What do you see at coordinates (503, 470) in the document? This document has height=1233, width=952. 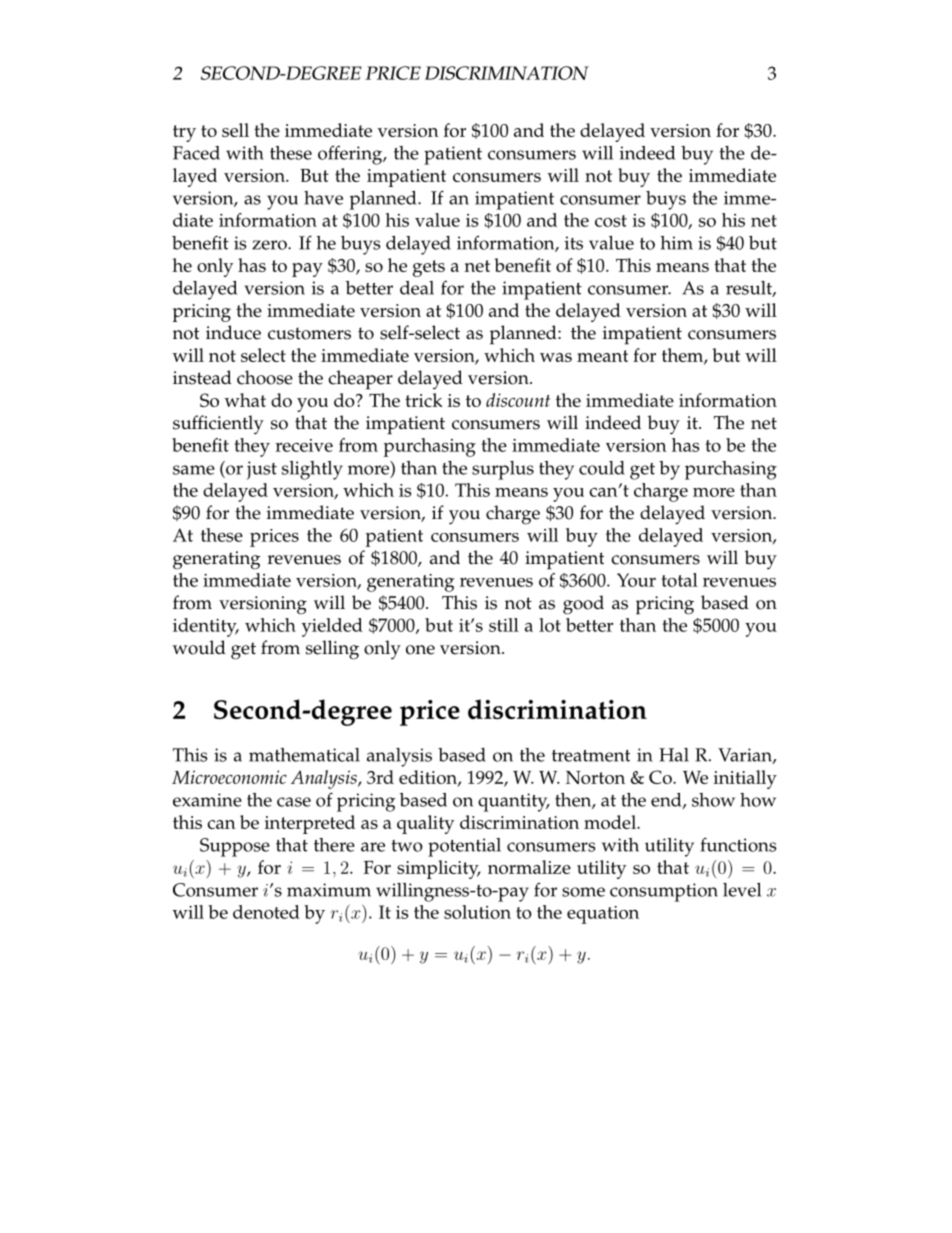 I see `surplus` at bounding box center [503, 470].
